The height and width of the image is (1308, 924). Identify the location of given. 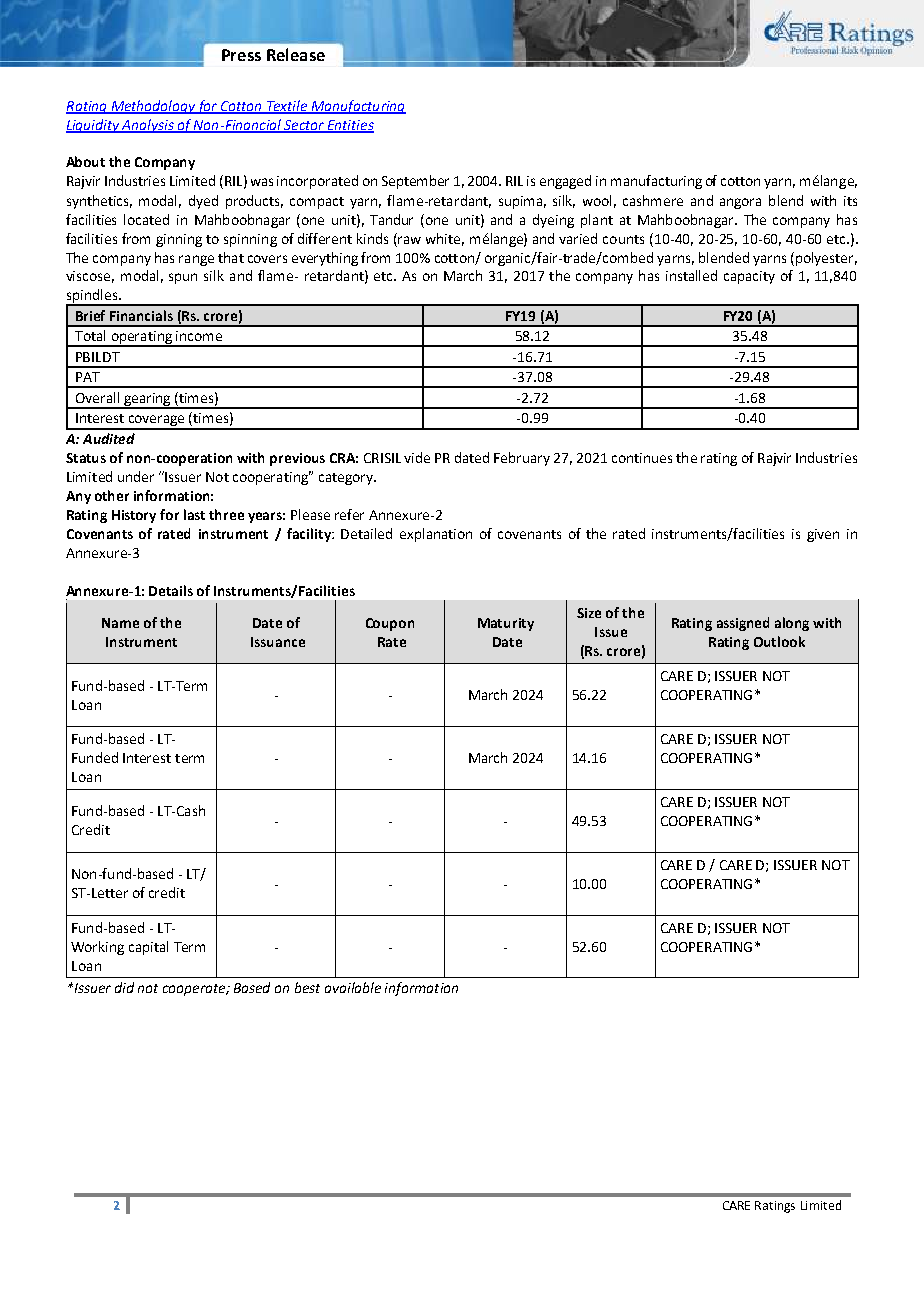
(823, 535).
